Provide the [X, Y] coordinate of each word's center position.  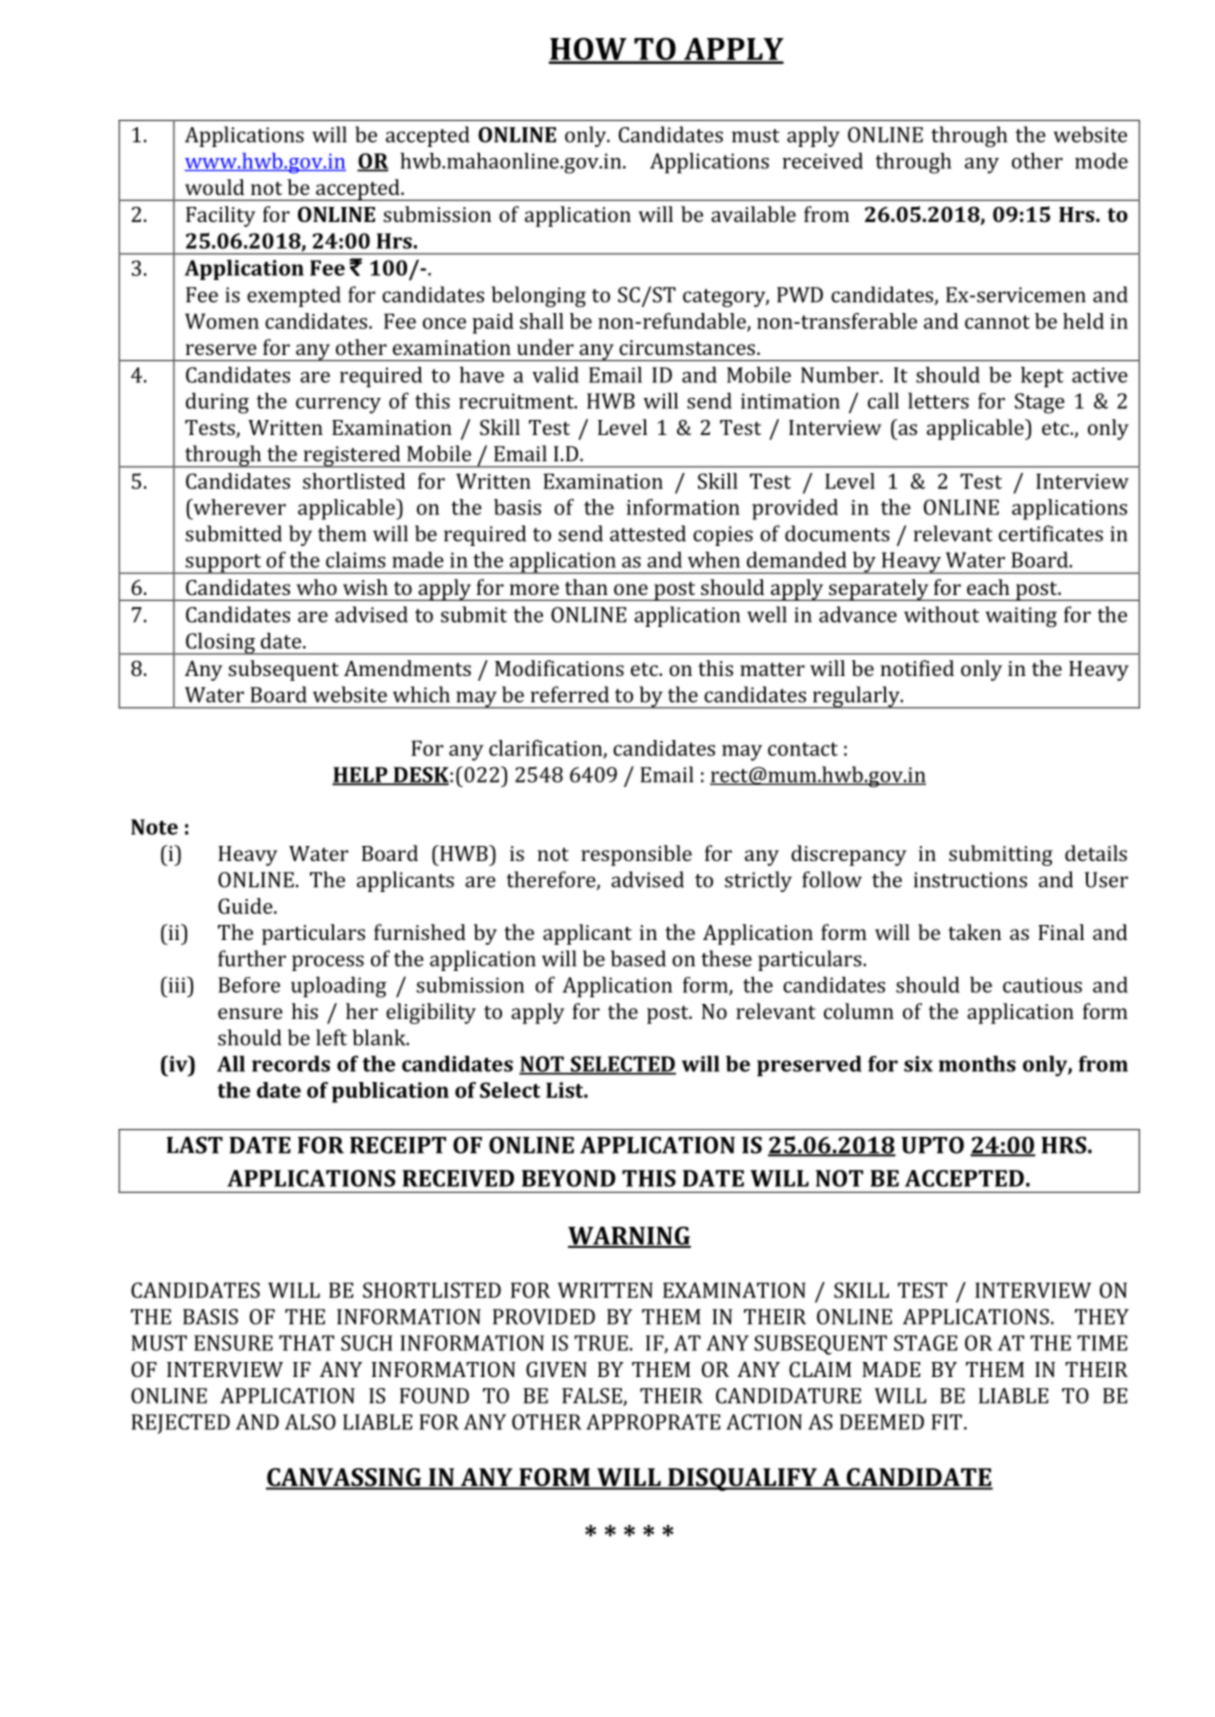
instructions [970, 880]
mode [1101, 160]
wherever [238, 507]
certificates [1051, 533]
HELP [361, 776]
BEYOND [569, 1178]
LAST [195, 1145]
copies [723, 536]
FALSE [593, 1397]
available [753, 214]
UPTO [932, 1145]
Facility [221, 216]
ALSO [310, 1422]
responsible [636, 855]
